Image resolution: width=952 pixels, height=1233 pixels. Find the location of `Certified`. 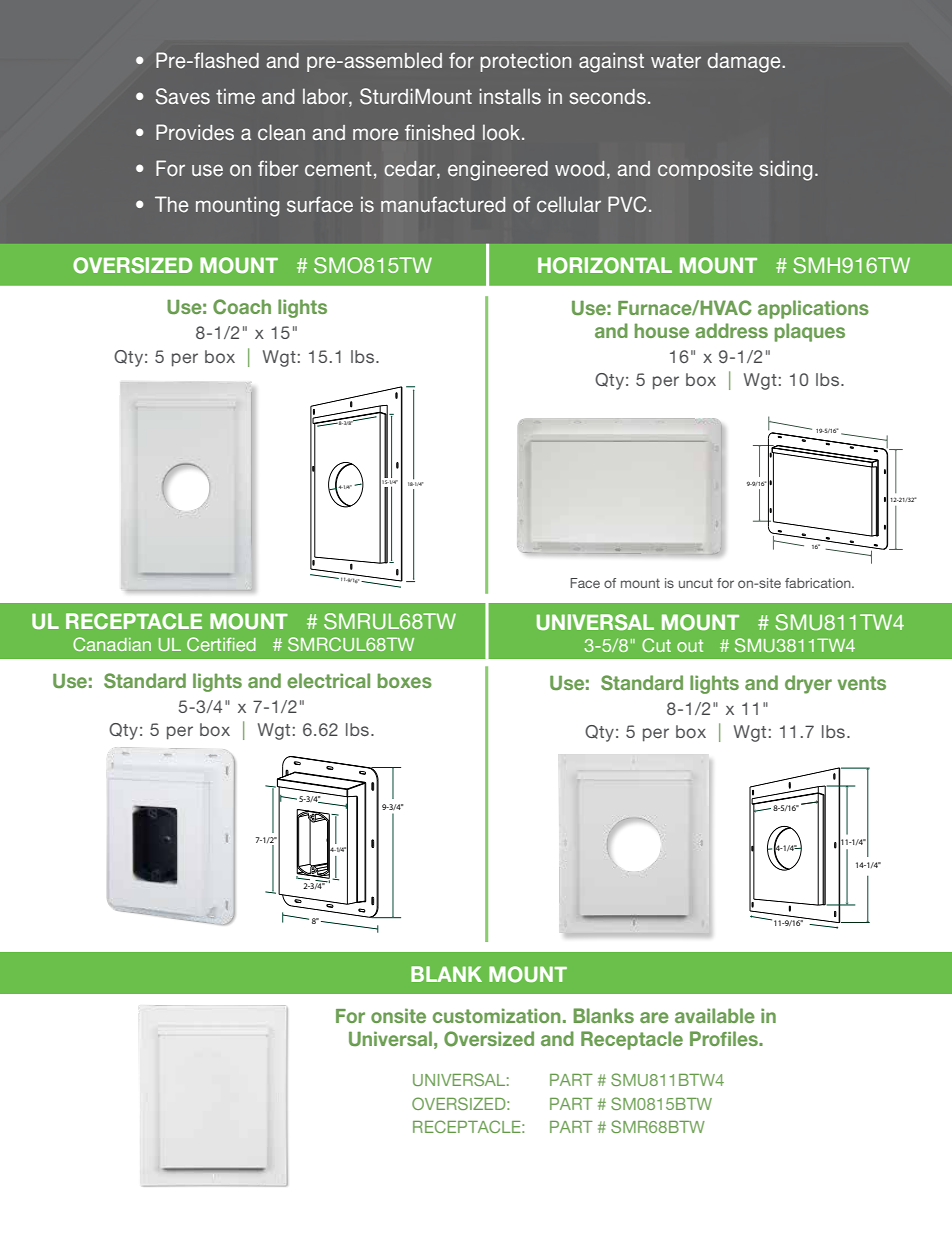

Certified is located at coordinates (221, 644).
